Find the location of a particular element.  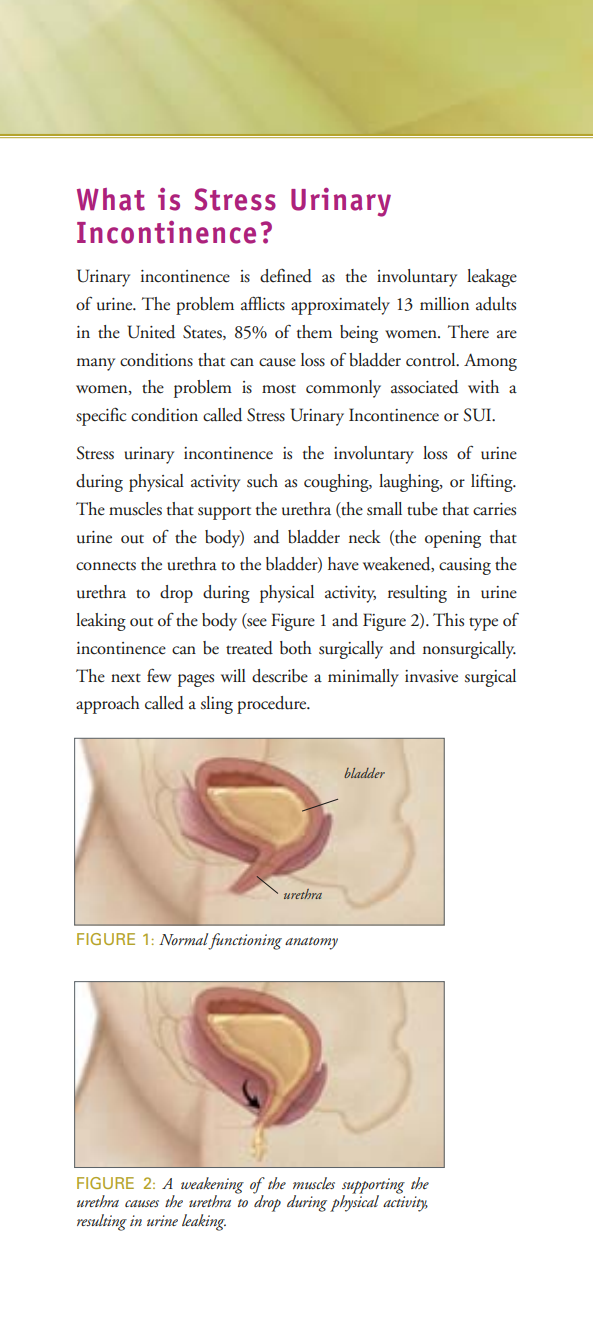

few is located at coordinates (159, 675).
